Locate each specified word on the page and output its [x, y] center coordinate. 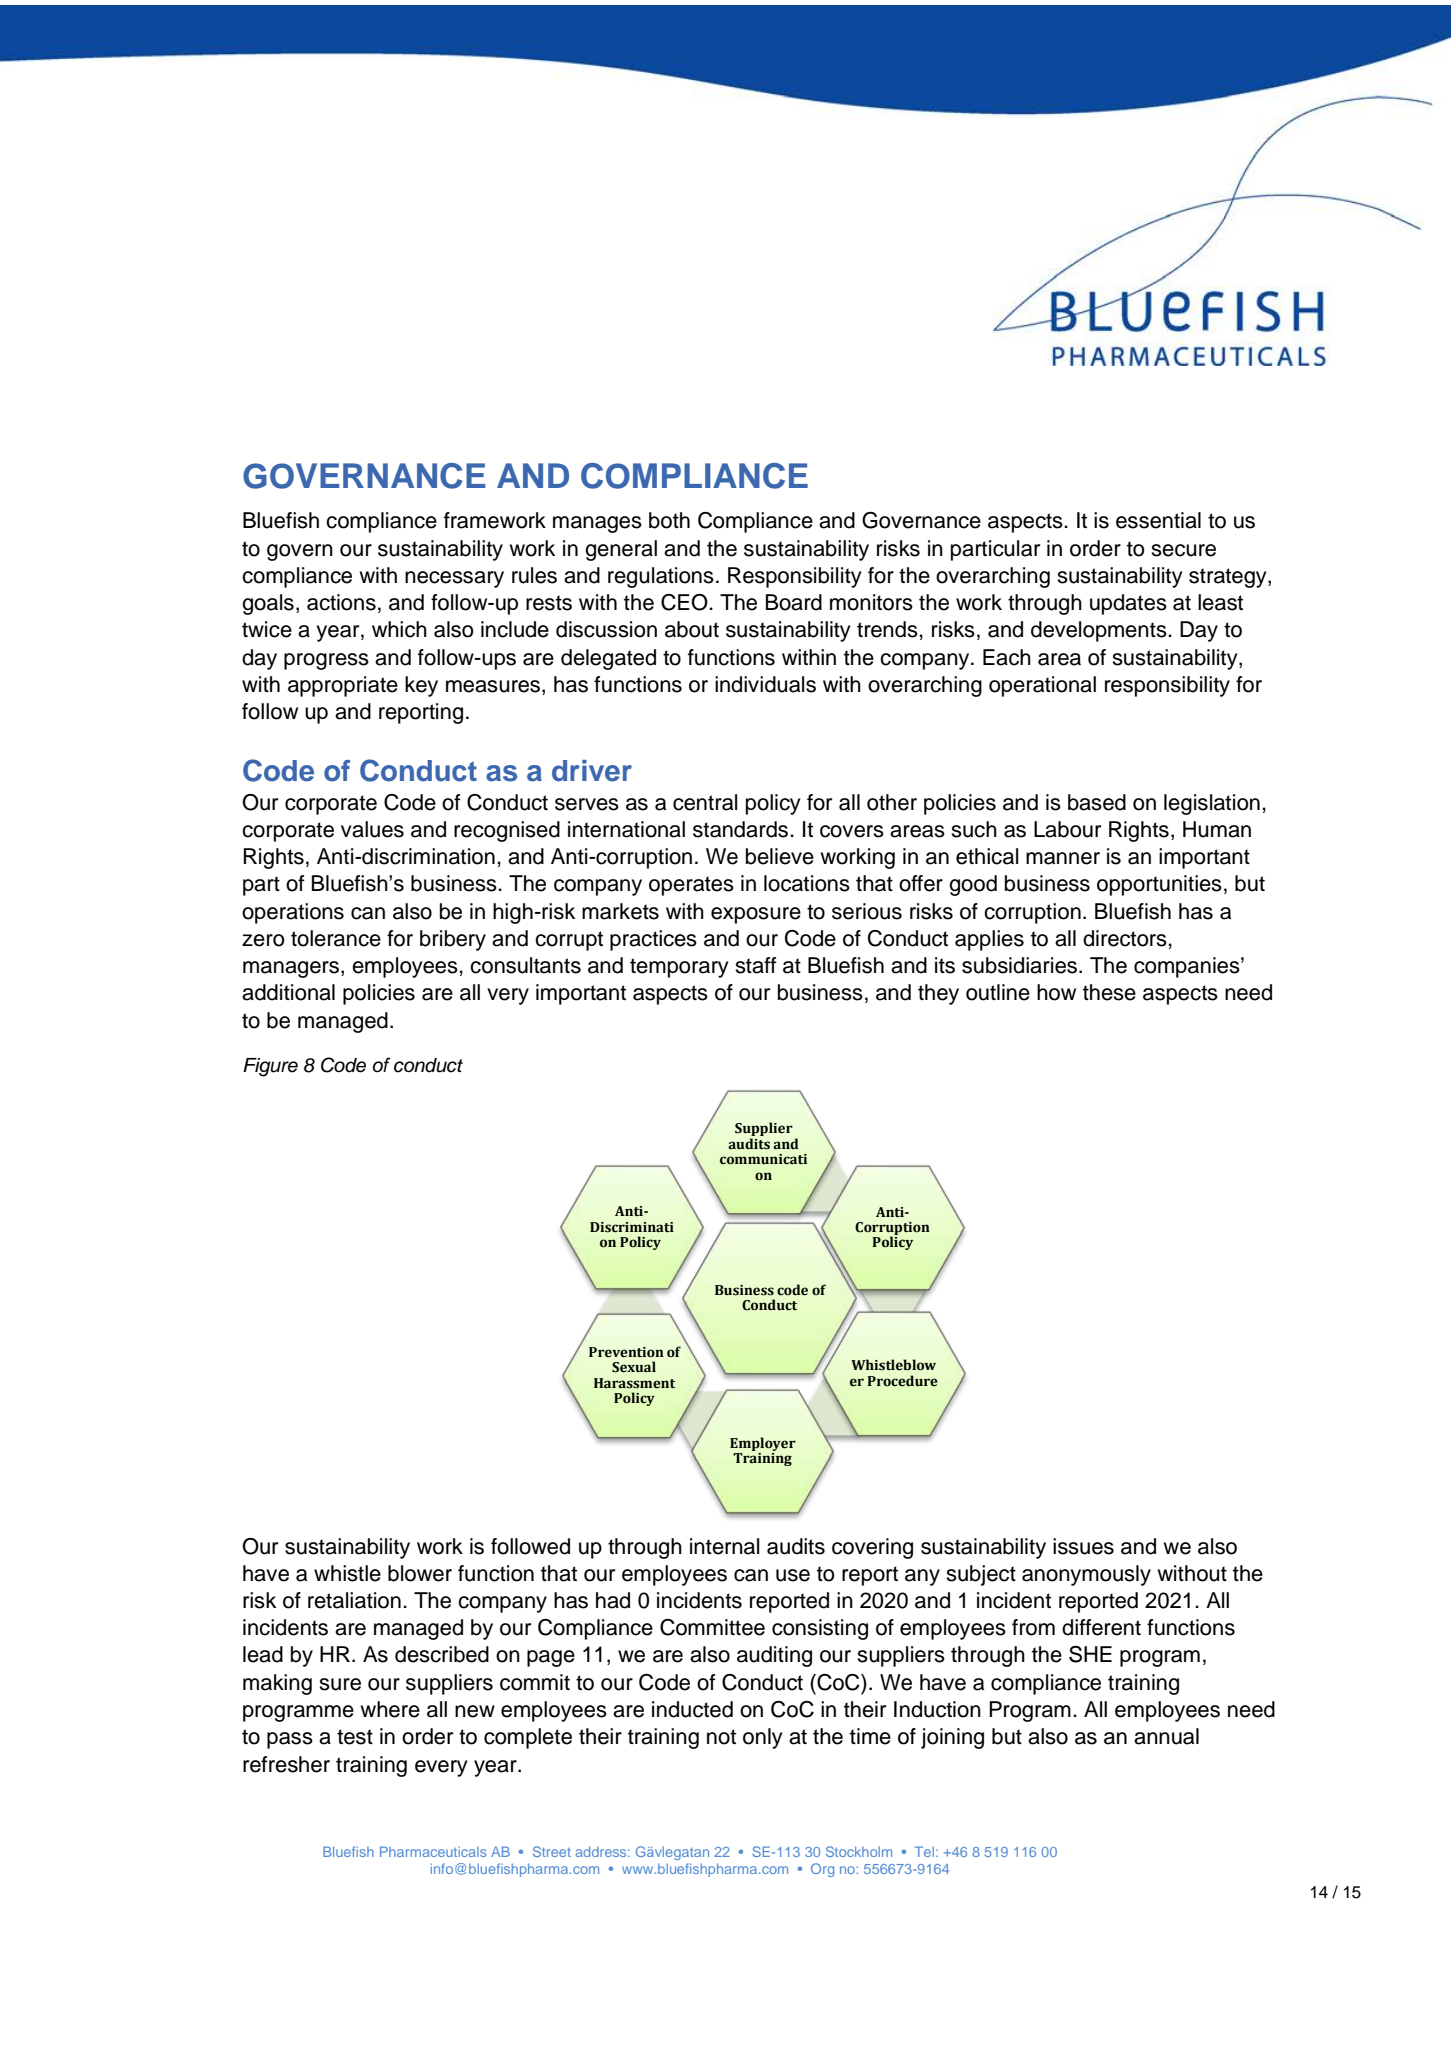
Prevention [626, 1352]
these [1109, 992]
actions [341, 602]
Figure [270, 1067]
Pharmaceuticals [433, 1851]
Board [794, 602]
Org [822, 1870]
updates [1128, 604]
